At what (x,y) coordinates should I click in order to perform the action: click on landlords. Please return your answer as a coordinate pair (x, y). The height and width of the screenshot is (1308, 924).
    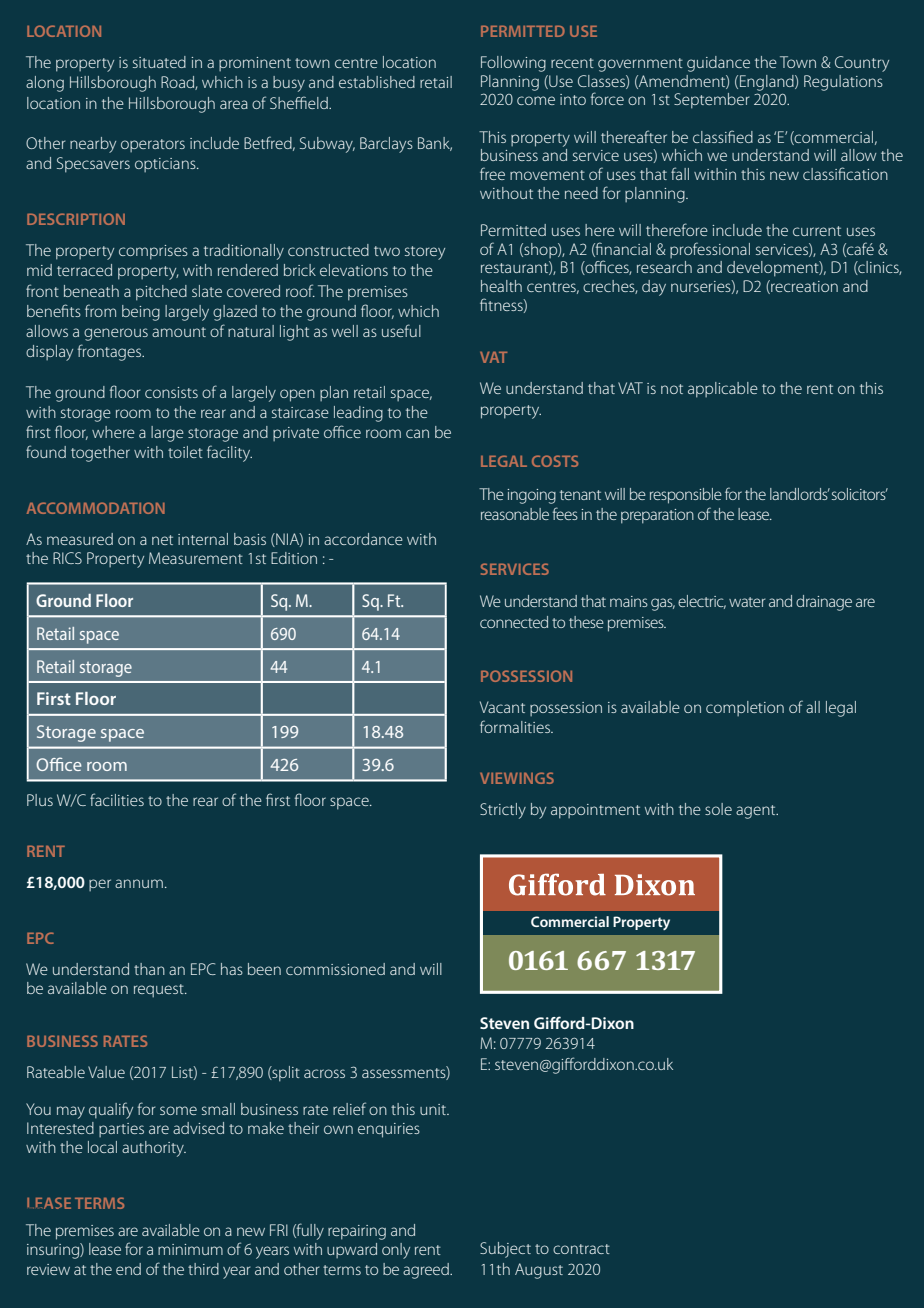
    Looking at the image, I should click on (800, 494).
